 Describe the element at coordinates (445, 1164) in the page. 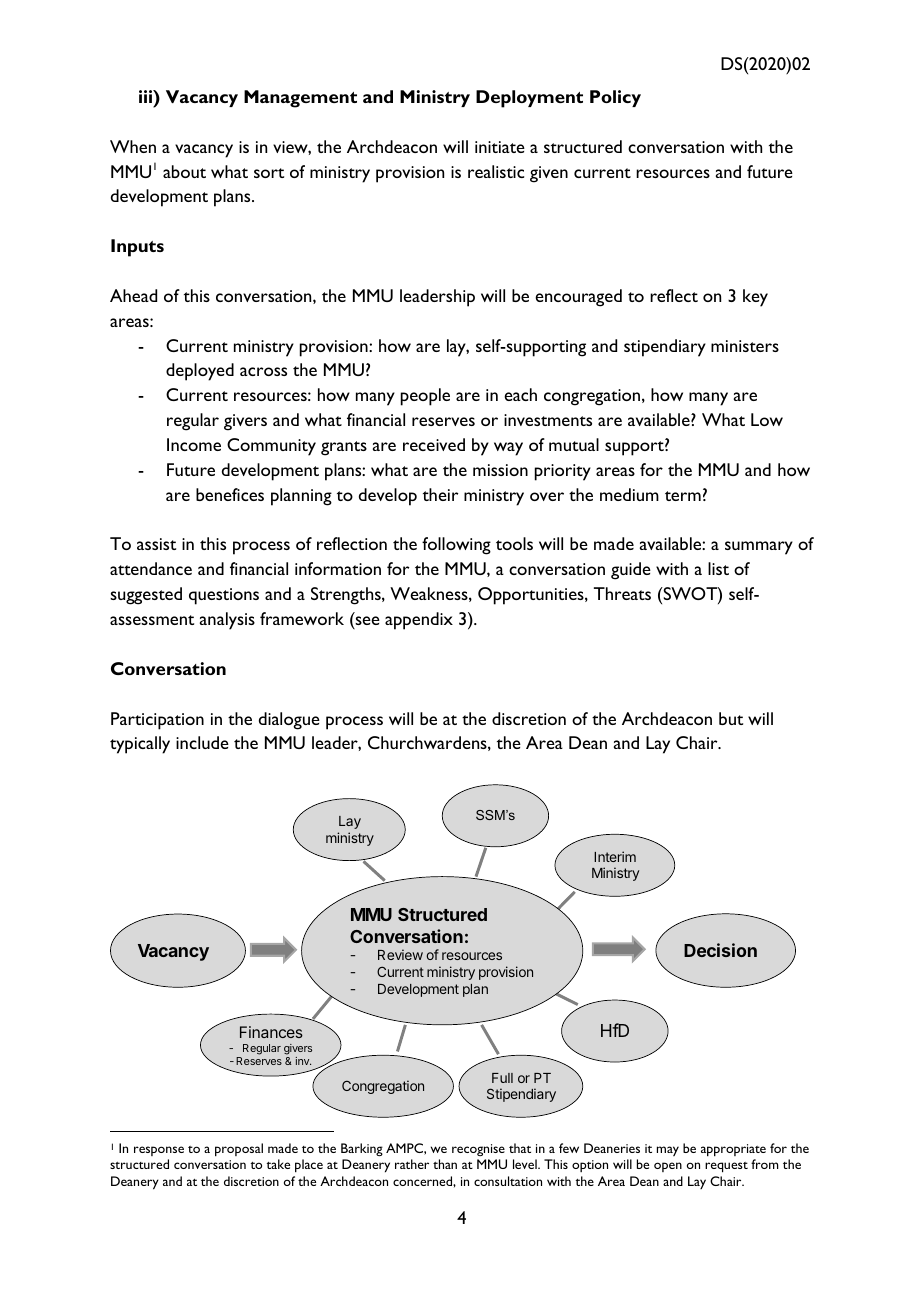

I see `than` at that location.
